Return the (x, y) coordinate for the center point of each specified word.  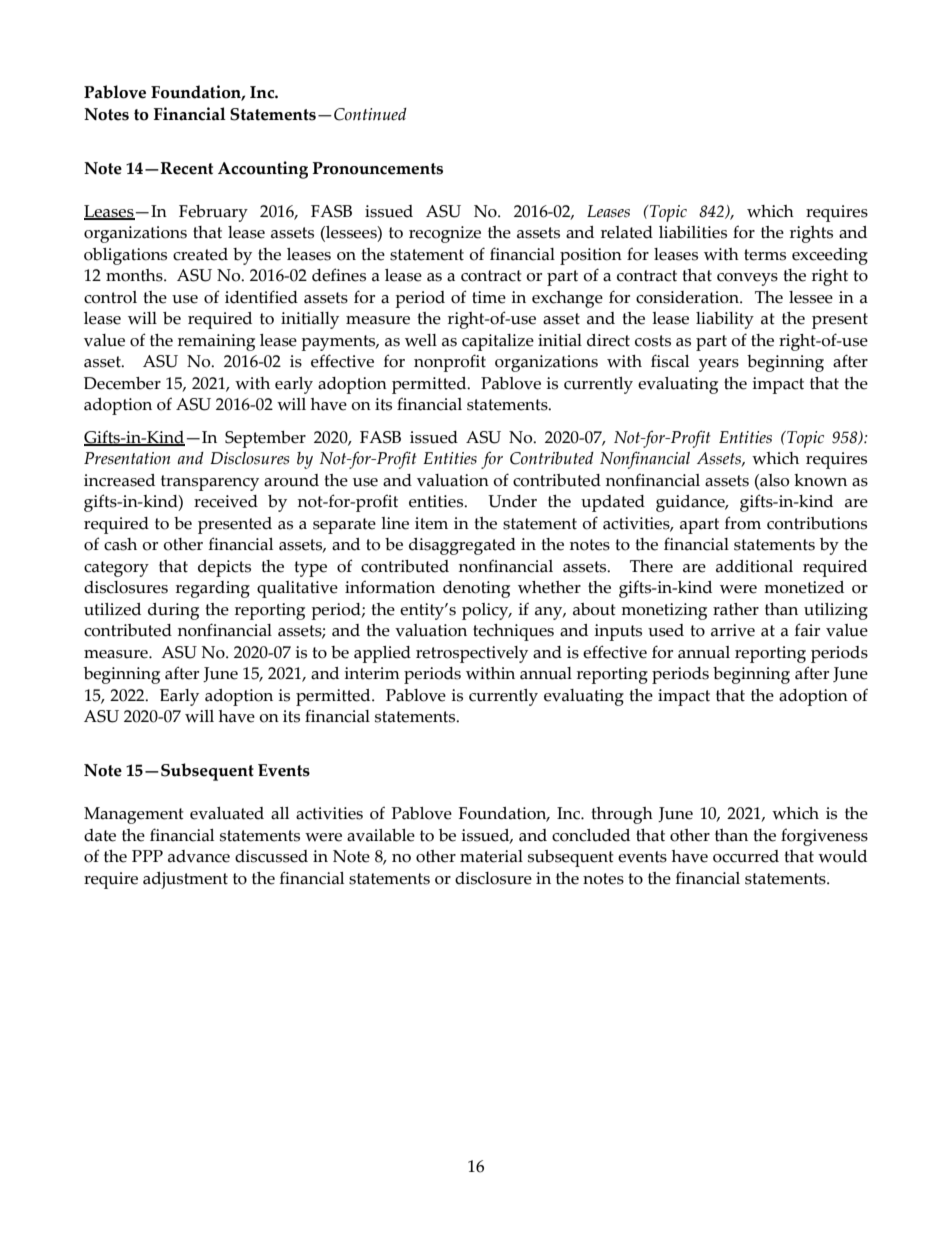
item (431, 523)
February (213, 213)
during (173, 611)
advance (199, 856)
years (719, 365)
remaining (216, 342)
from (743, 523)
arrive (733, 630)
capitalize (498, 342)
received (226, 501)
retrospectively (472, 654)
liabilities (693, 232)
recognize (445, 234)
